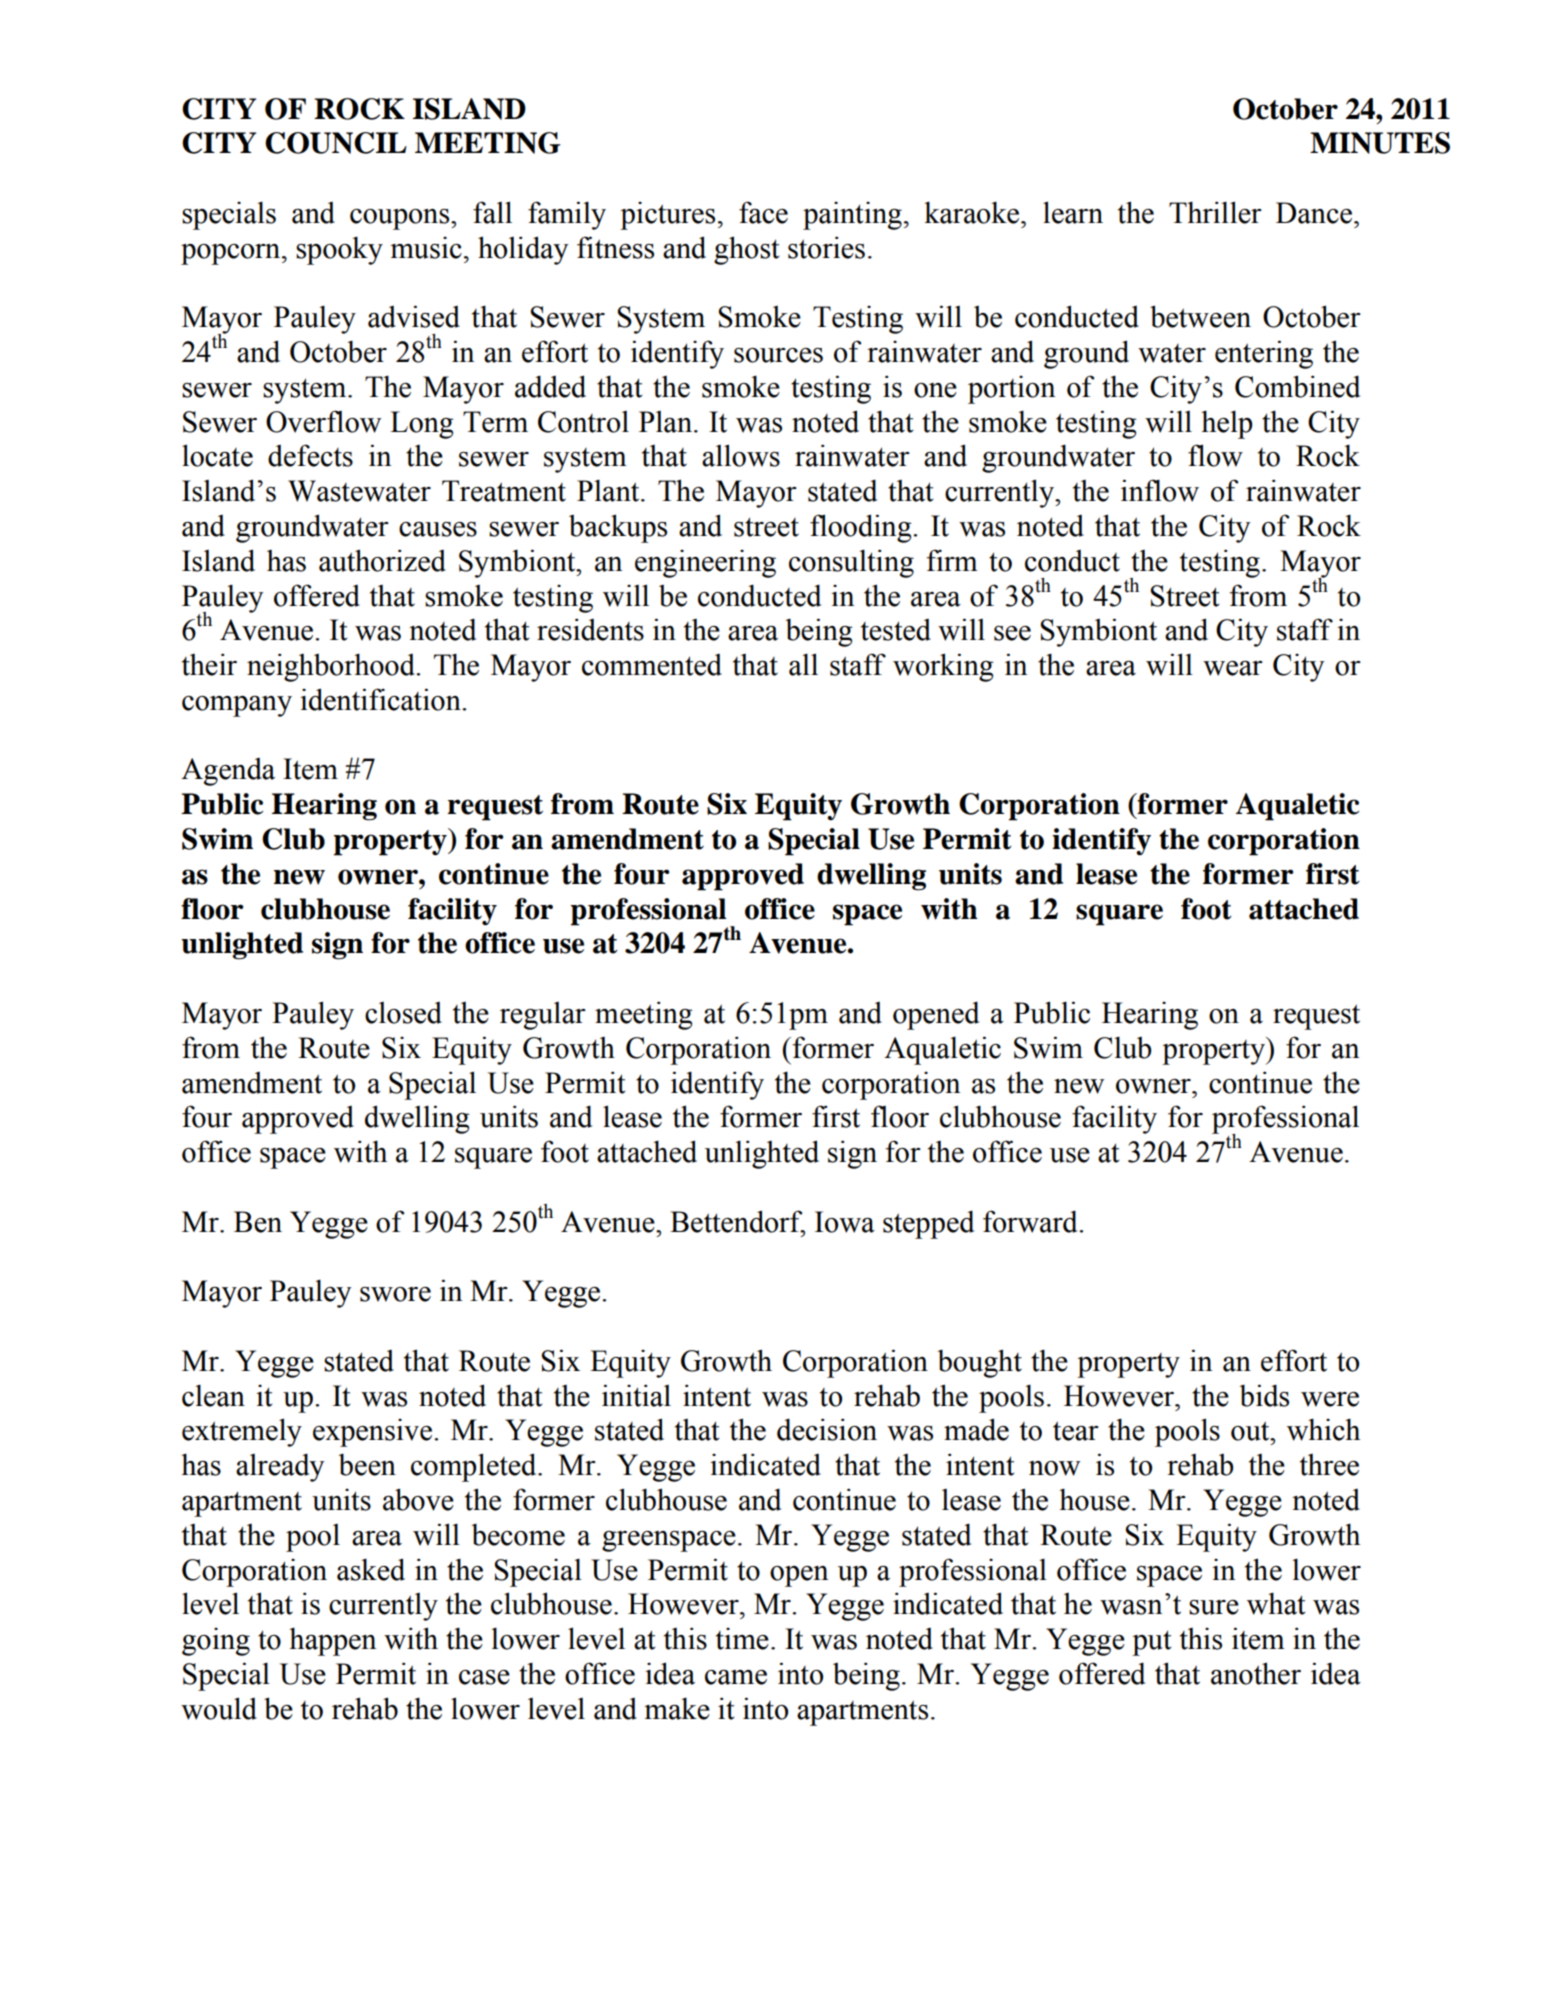  What do you see at coordinates (742, 1639) in the page?
I see `time` at bounding box center [742, 1639].
